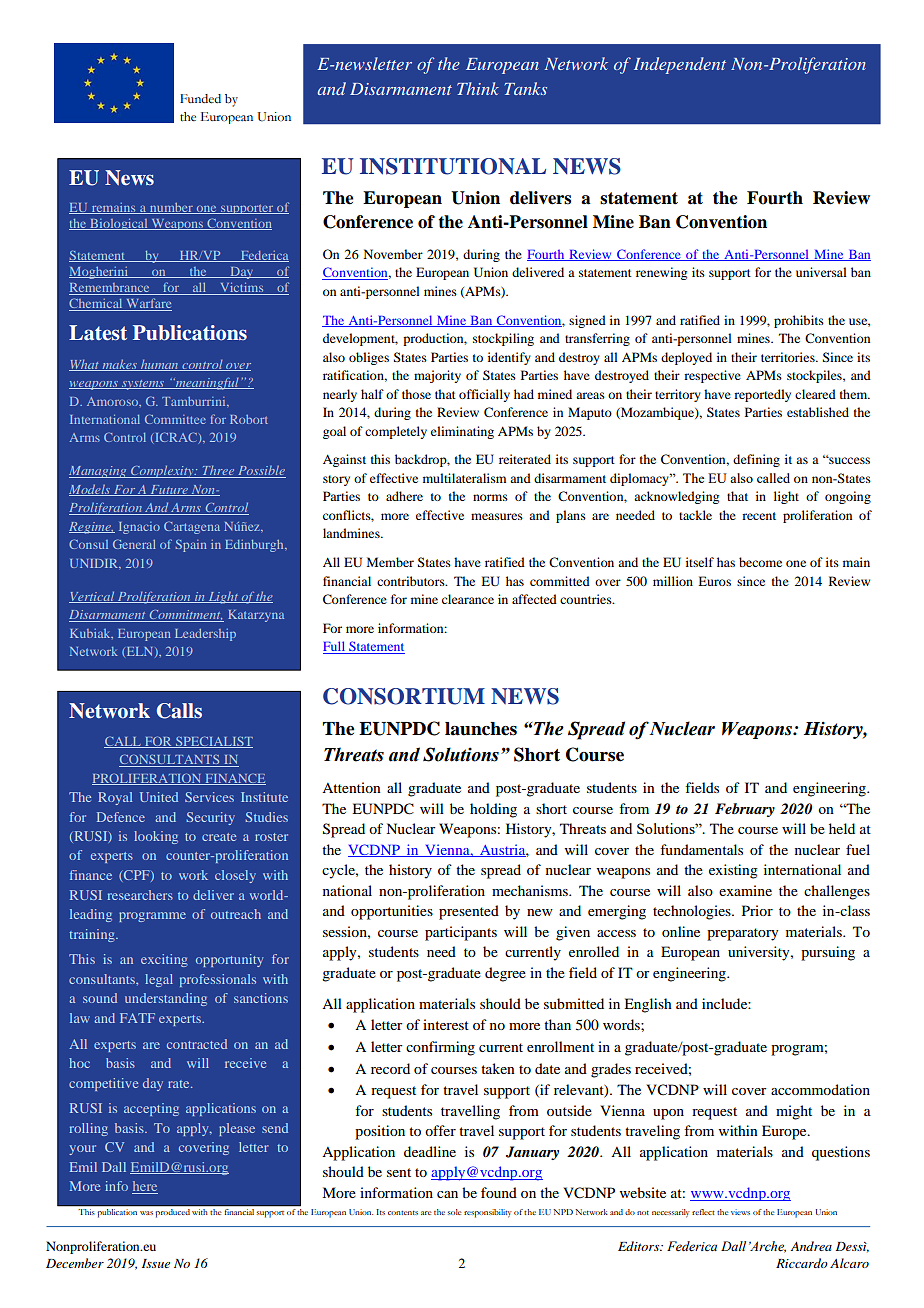 This page has height=1308, width=924. I want to click on Funded, so click(200, 99).
